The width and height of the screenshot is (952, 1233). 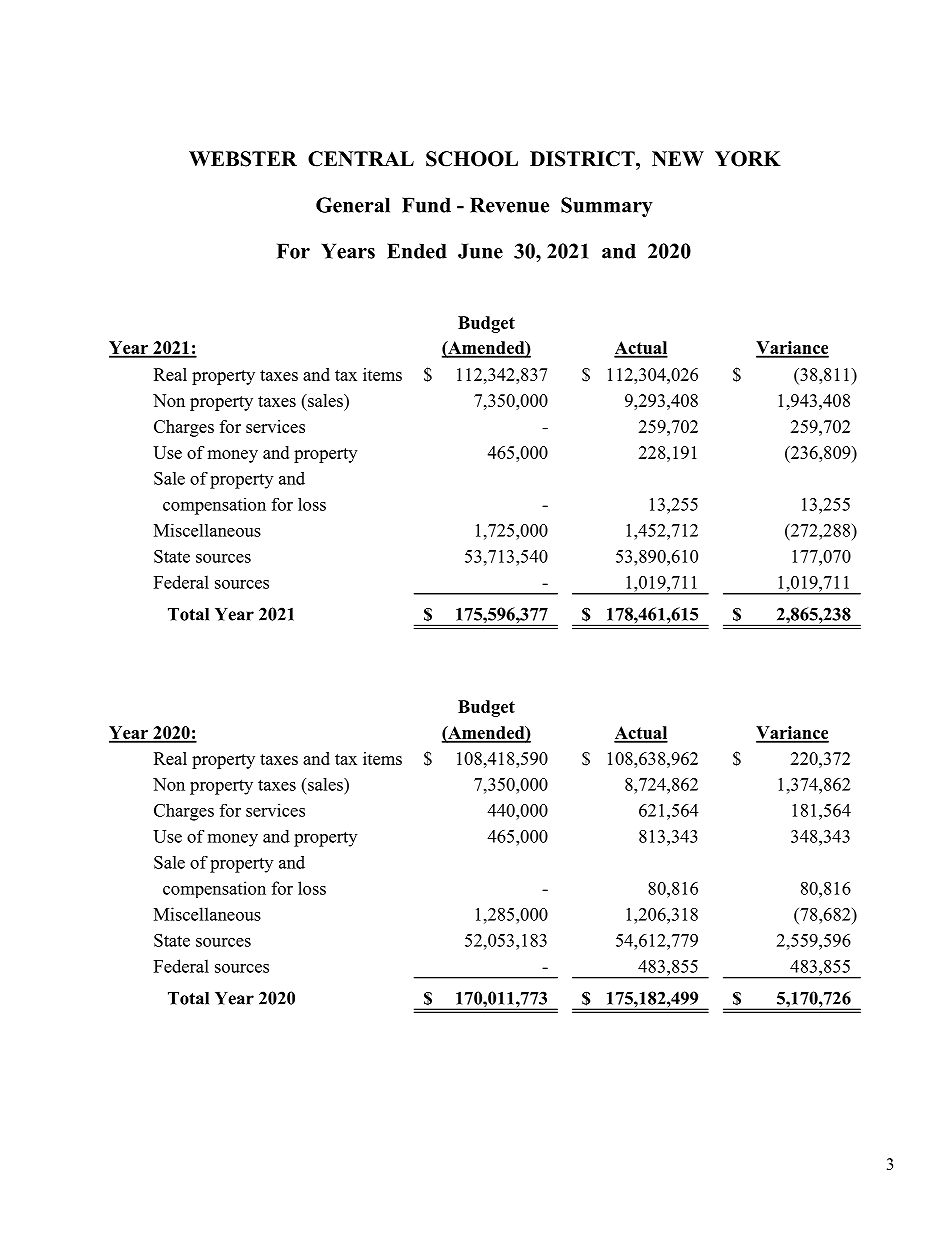 I want to click on June, so click(x=480, y=251).
